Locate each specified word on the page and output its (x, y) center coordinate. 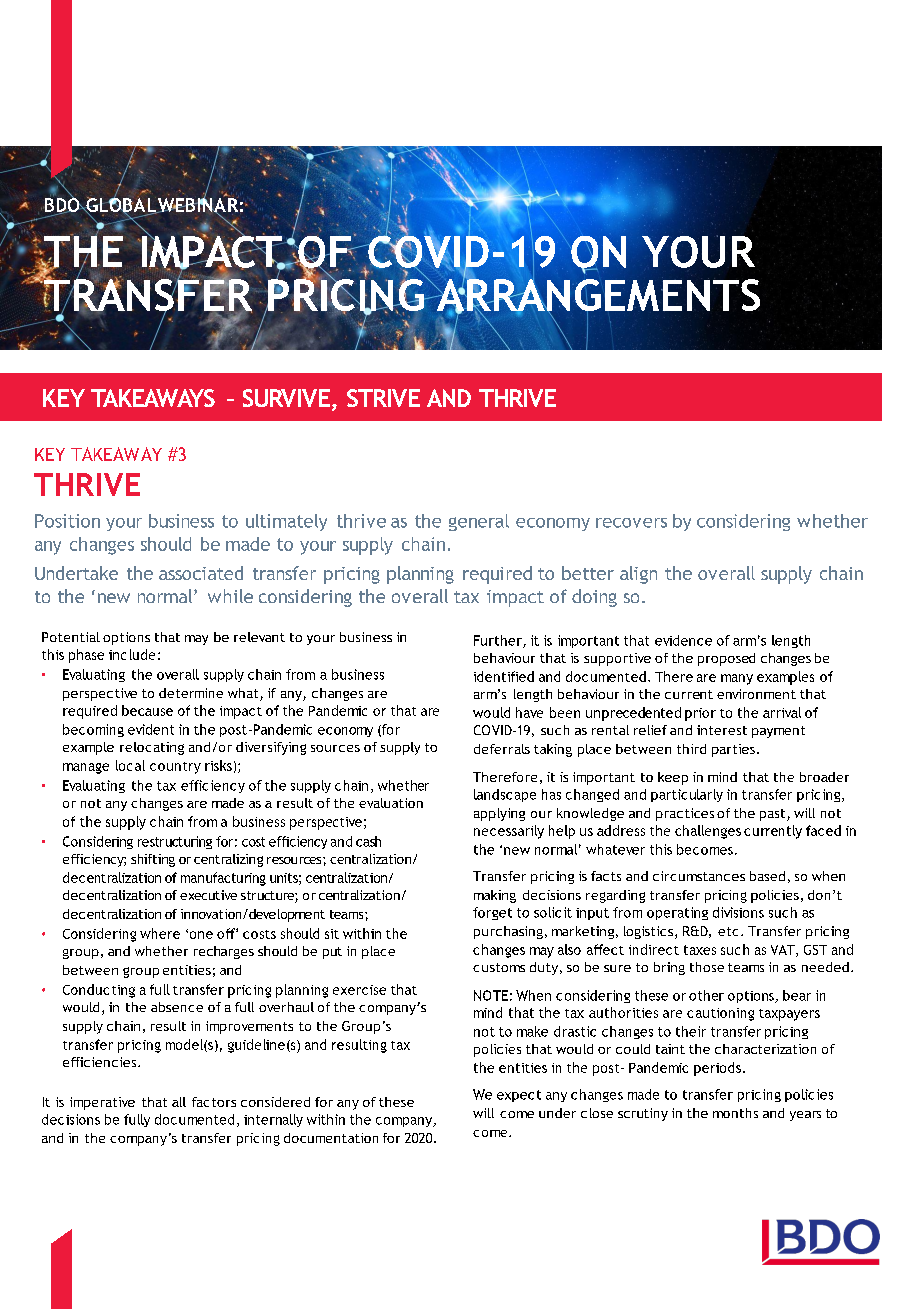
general (479, 522)
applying (499, 814)
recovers (631, 523)
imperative (102, 1103)
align (638, 575)
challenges (708, 832)
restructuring (175, 842)
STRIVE (383, 398)
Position (67, 521)
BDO (63, 205)
